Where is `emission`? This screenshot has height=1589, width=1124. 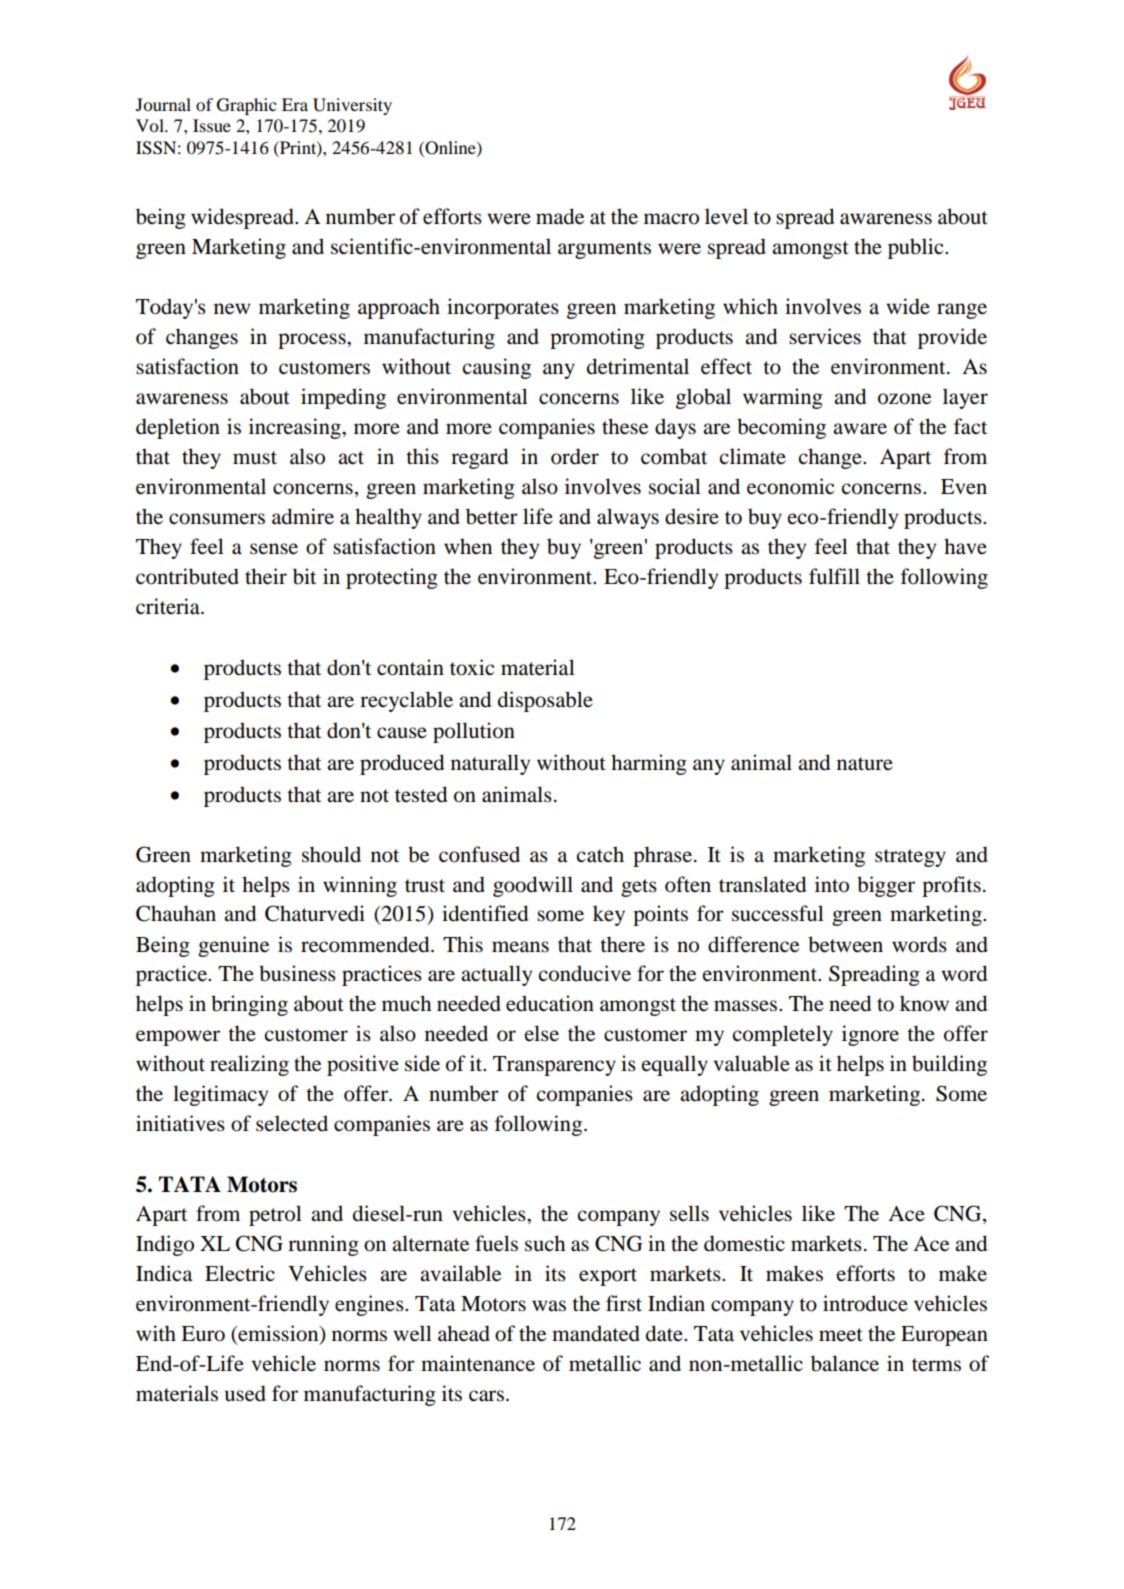 emission is located at coordinates (278, 1334).
